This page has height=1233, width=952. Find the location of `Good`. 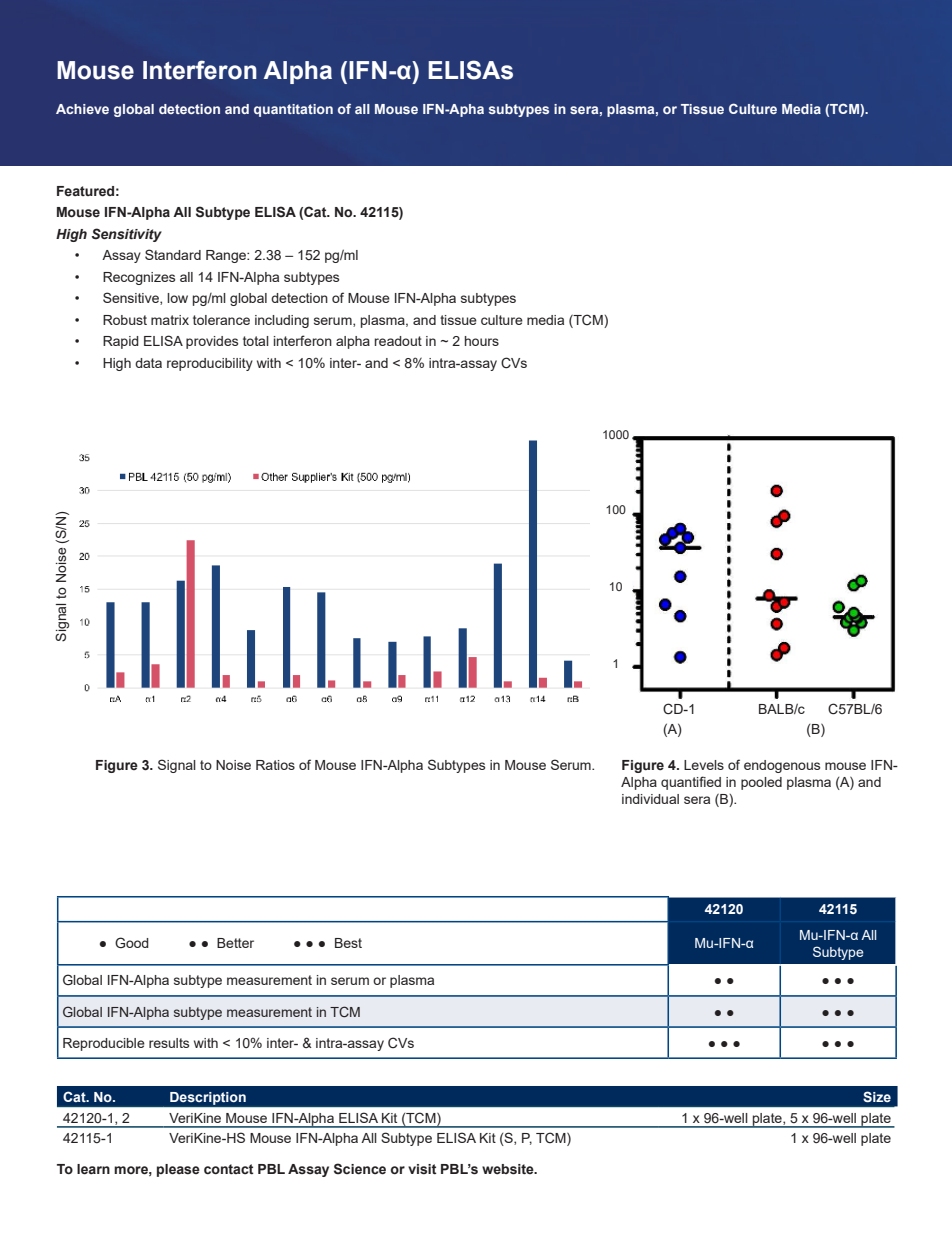

Good is located at coordinates (132, 942).
